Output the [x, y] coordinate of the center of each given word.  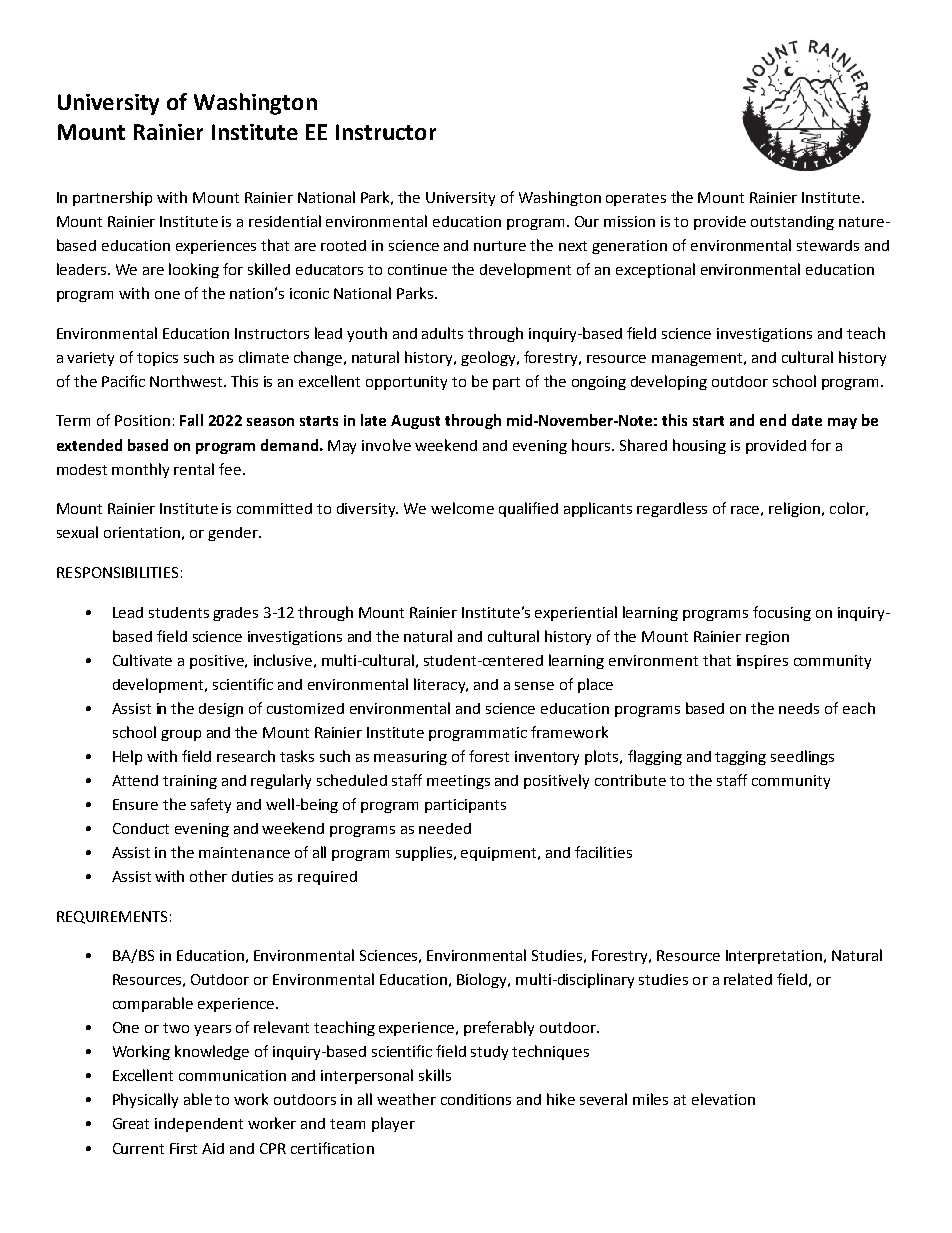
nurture [500, 246]
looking [194, 270]
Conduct [141, 828]
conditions [476, 1099]
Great [131, 1123]
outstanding [792, 223]
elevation [723, 1099]
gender [234, 534]
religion [796, 509]
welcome [462, 508]
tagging [740, 758]
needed [445, 828]
